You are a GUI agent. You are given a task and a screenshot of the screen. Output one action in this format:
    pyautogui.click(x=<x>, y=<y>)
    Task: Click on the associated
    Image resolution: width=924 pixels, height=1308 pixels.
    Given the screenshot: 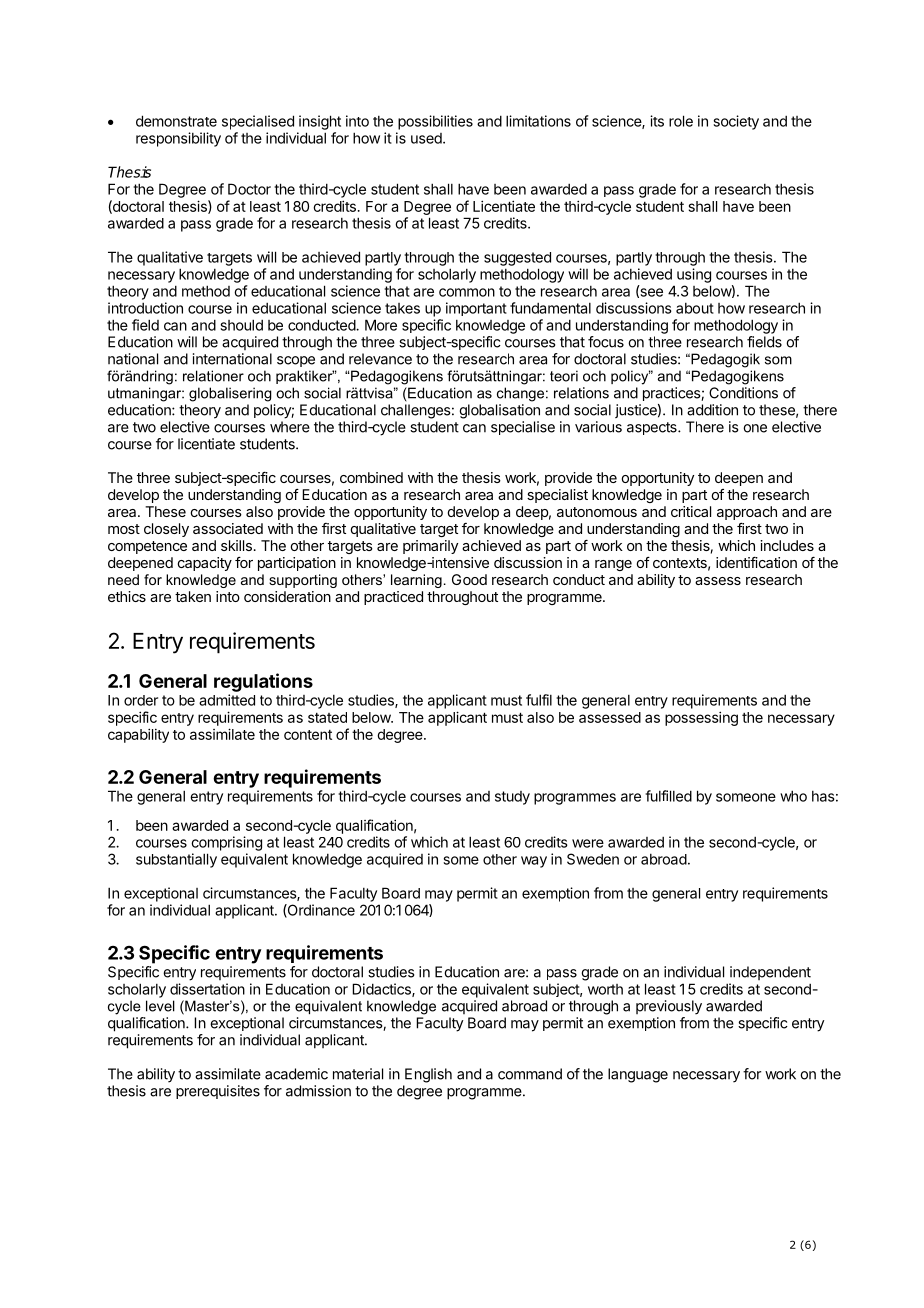 What is the action you would take?
    pyautogui.click(x=228, y=528)
